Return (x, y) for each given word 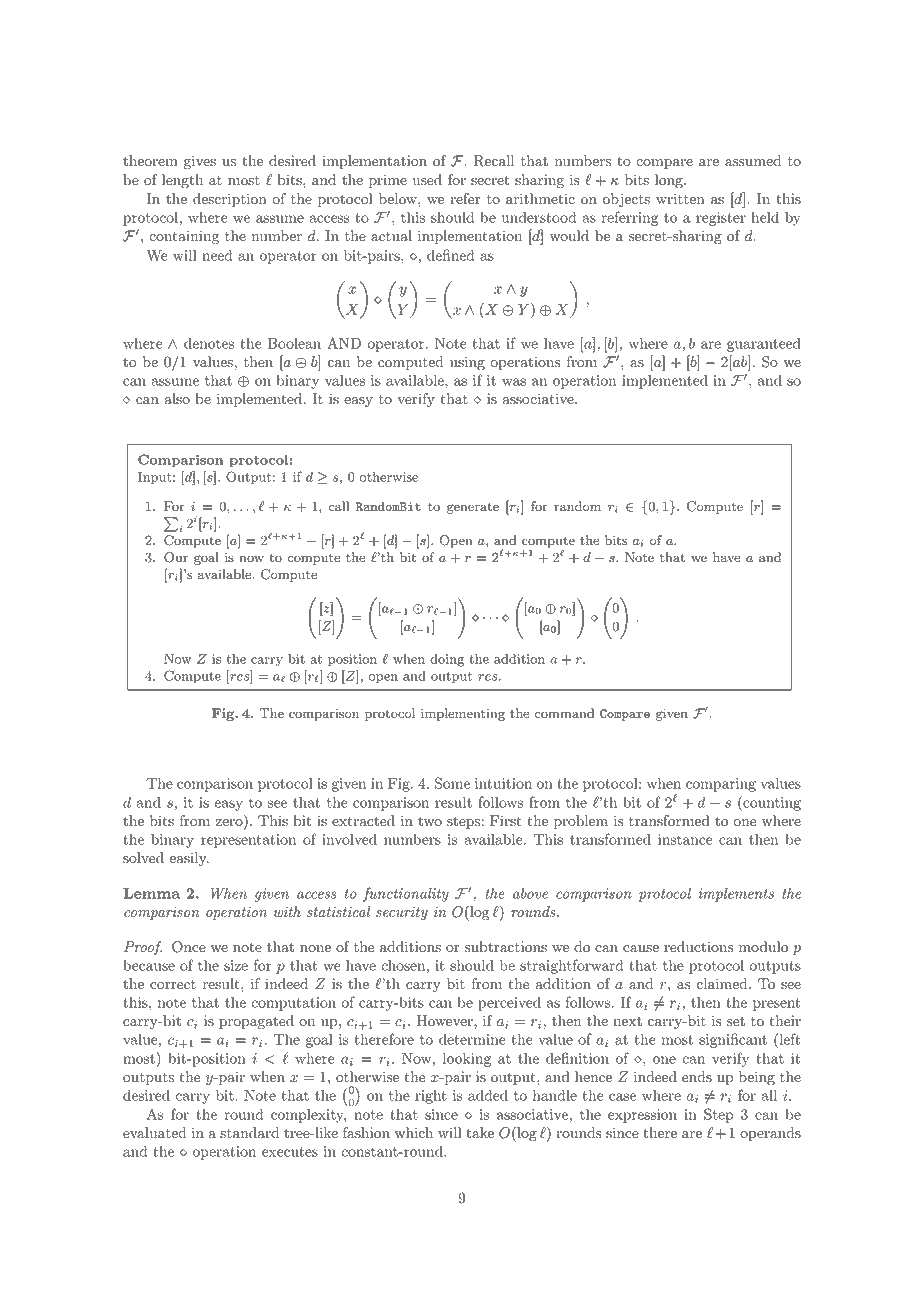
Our (176, 557)
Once (189, 947)
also (177, 399)
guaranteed (764, 344)
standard (249, 1133)
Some (452, 783)
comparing (721, 785)
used (427, 180)
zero (230, 824)
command (564, 713)
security (402, 913)
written (680, 199)
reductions (698, 947)
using (467, 363)
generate (473, 508)
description (230, 200)
